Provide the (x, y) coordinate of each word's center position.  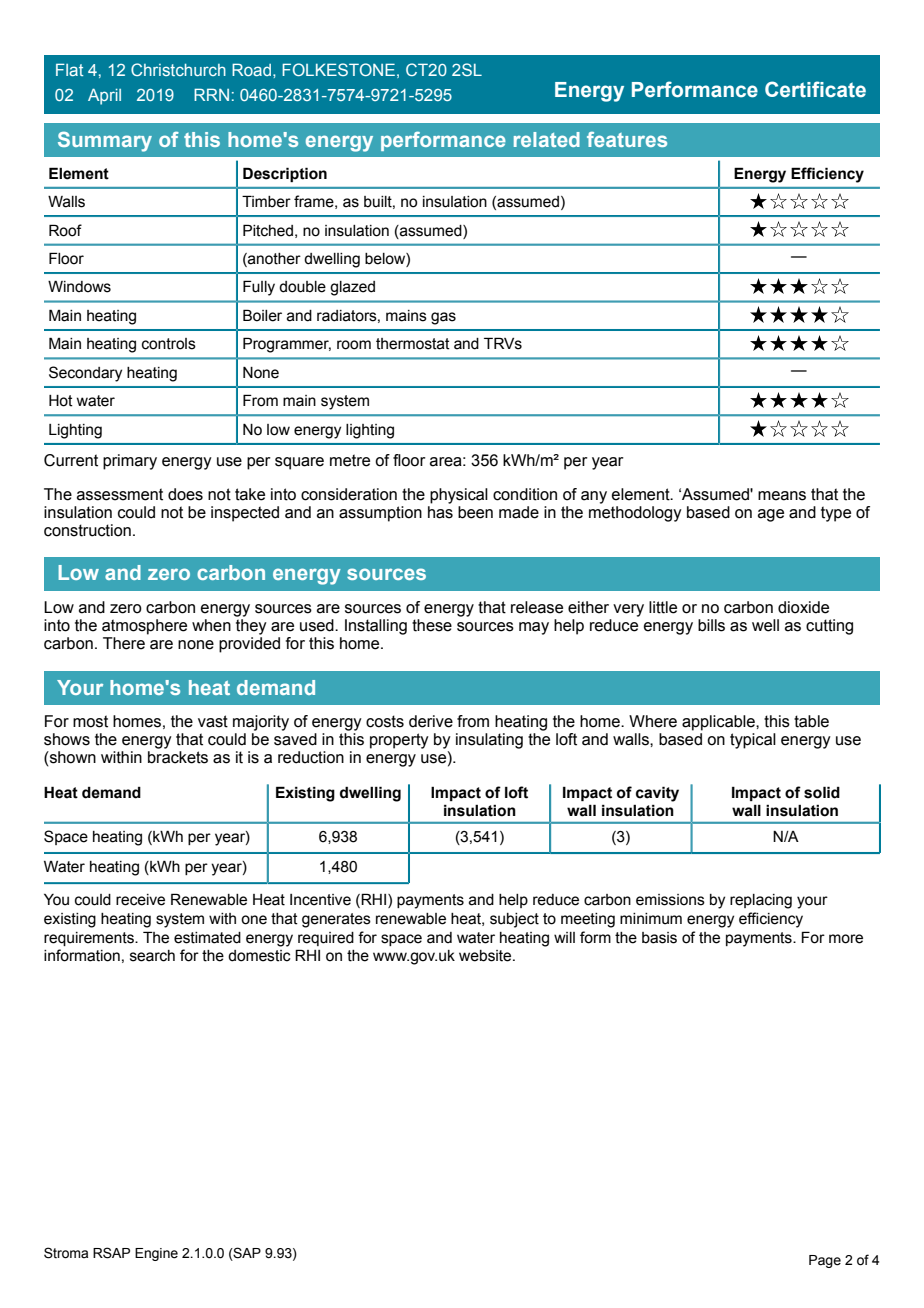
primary (130, 462)
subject (514, 920)
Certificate (815, 89)
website (486, 956)
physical (459, 496)
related (547, 139)
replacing (761, 901)
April (104, 96)
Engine (156, 1254)
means (782, 496)
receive (140, 900)
